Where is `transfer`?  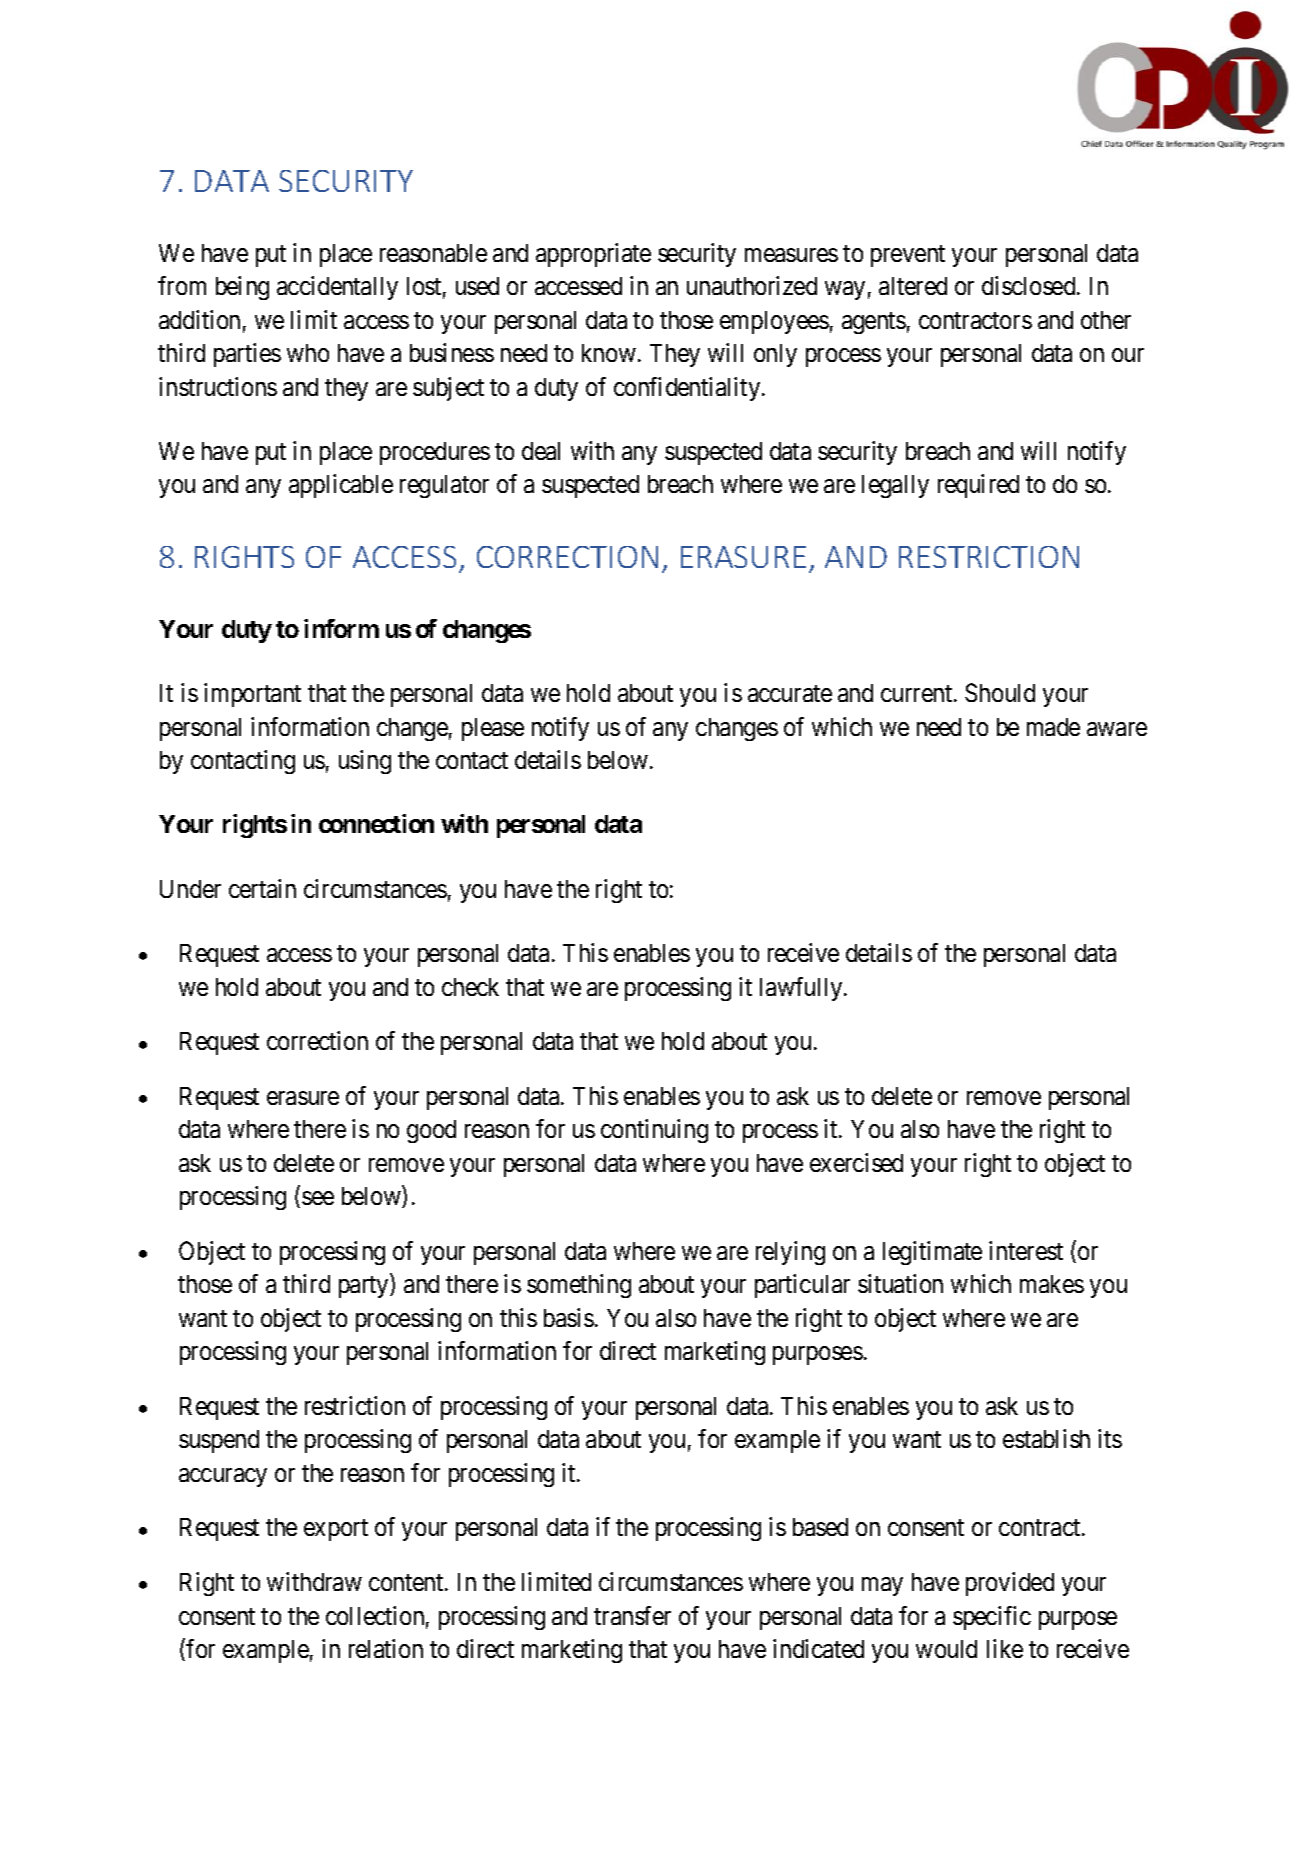
transfer is located at coordinates (632, 1615).
